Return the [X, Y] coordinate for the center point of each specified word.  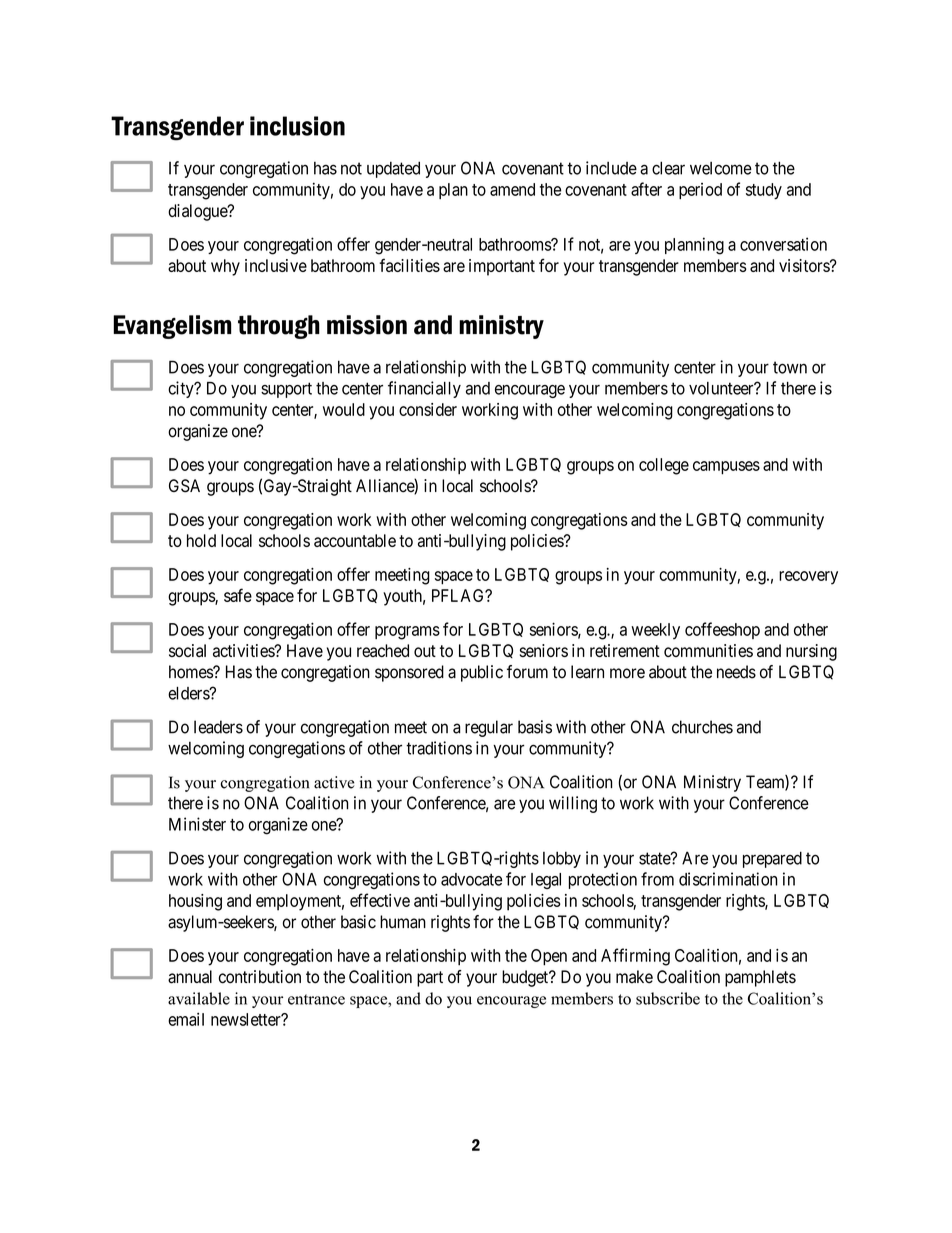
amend [512, 189]
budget [526, 978]
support [286, 390]
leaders [218, 727]
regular [489, 728]
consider [428, 409]
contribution [260, 977]
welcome [721, 168]
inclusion [297, 126]
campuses [726, 468]
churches [702, 727]
